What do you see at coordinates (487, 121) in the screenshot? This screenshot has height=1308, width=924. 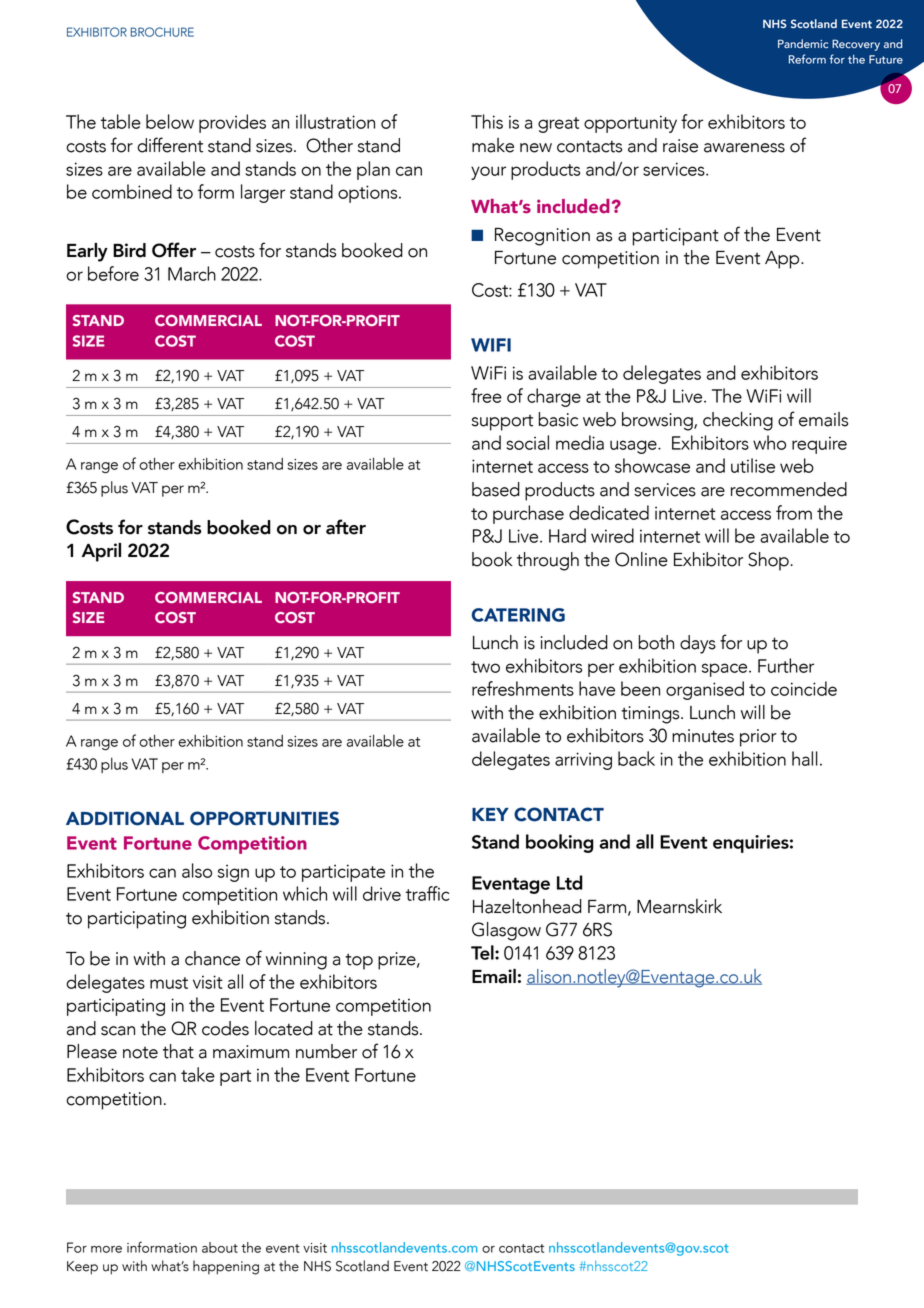 I see `This` at bounding box center [487, 121].
